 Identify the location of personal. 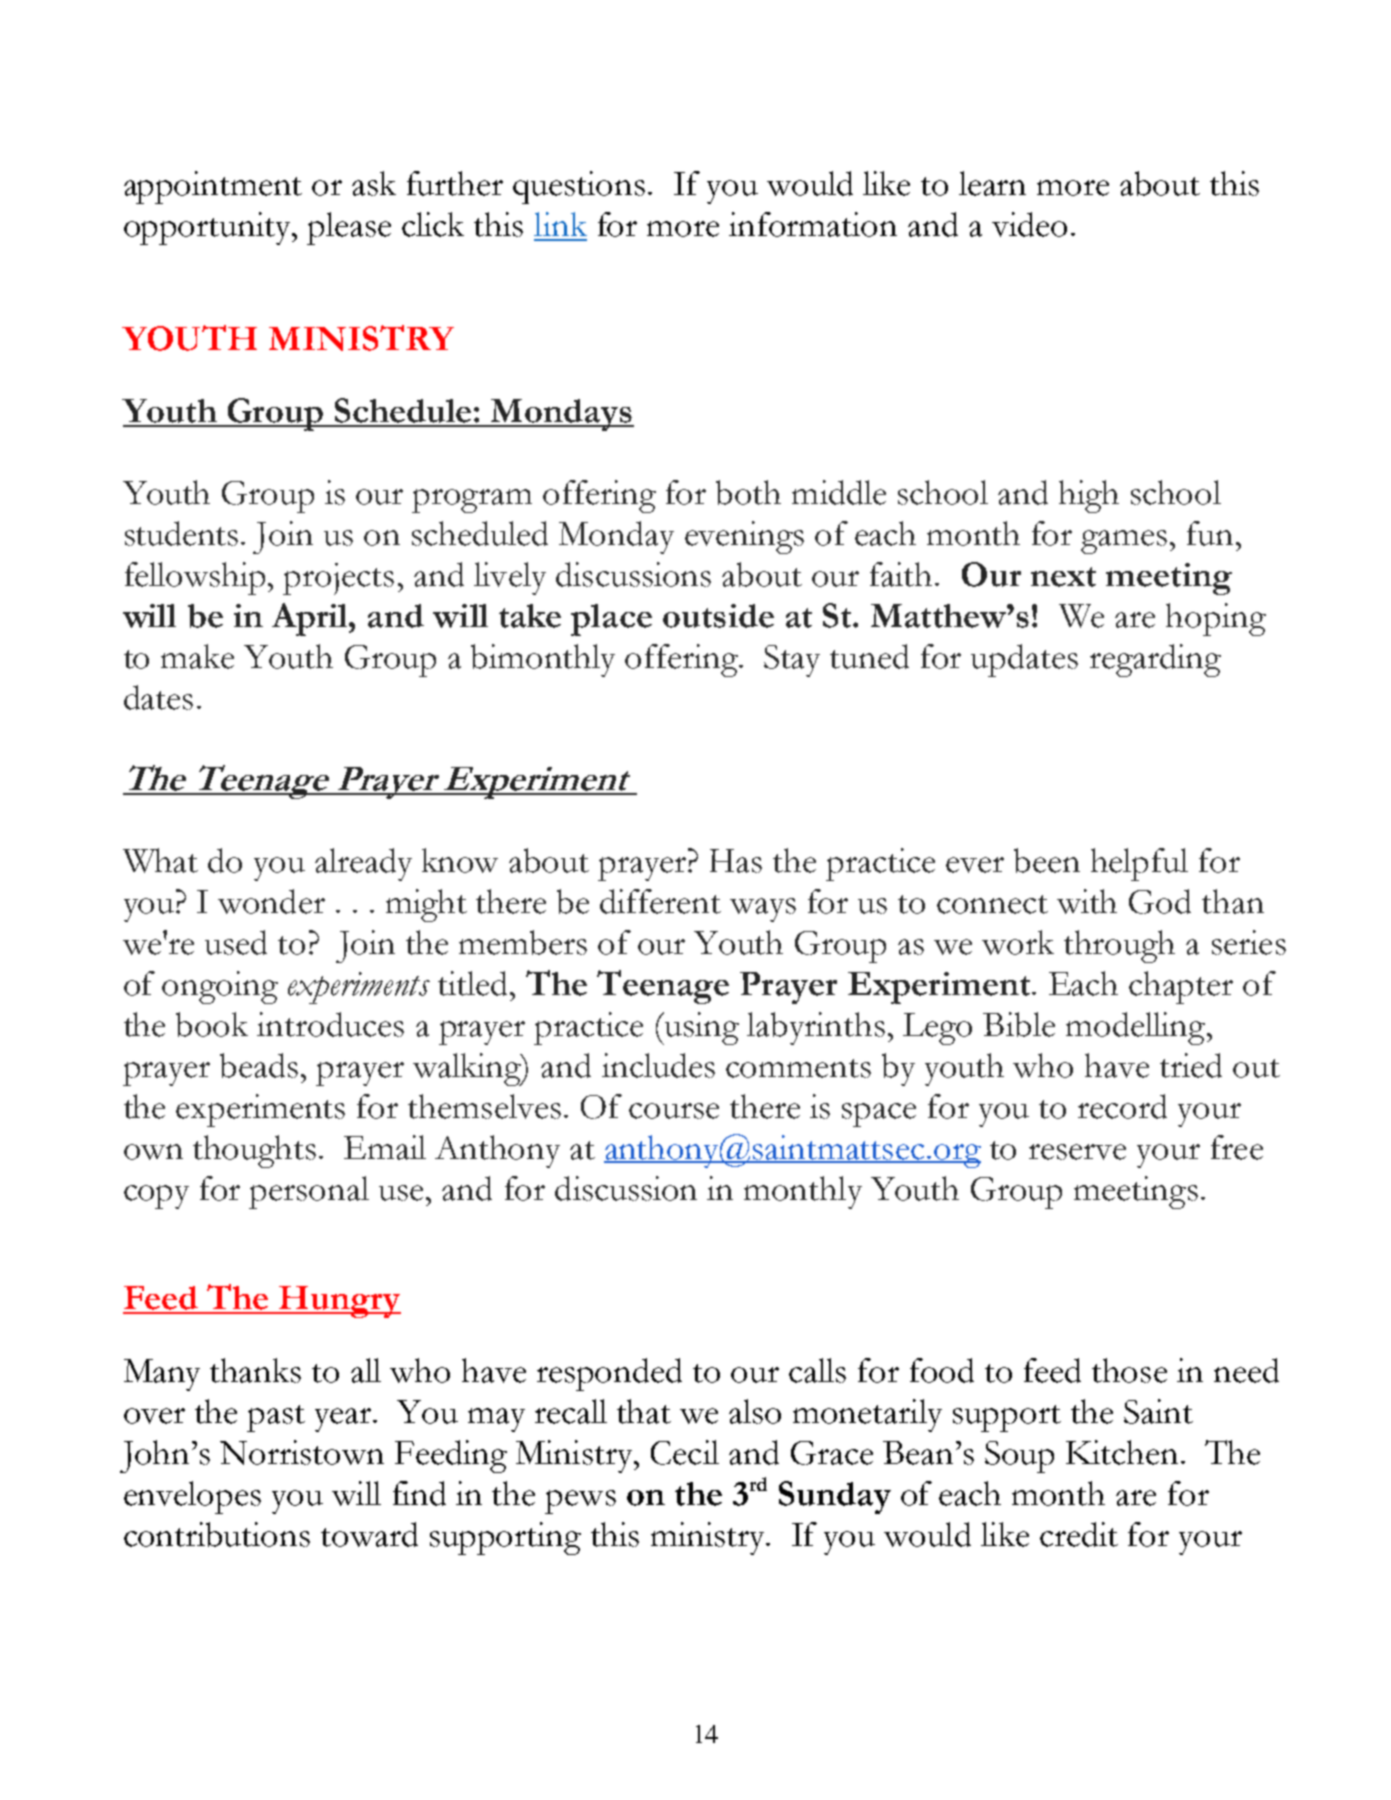
(309, 1192).
